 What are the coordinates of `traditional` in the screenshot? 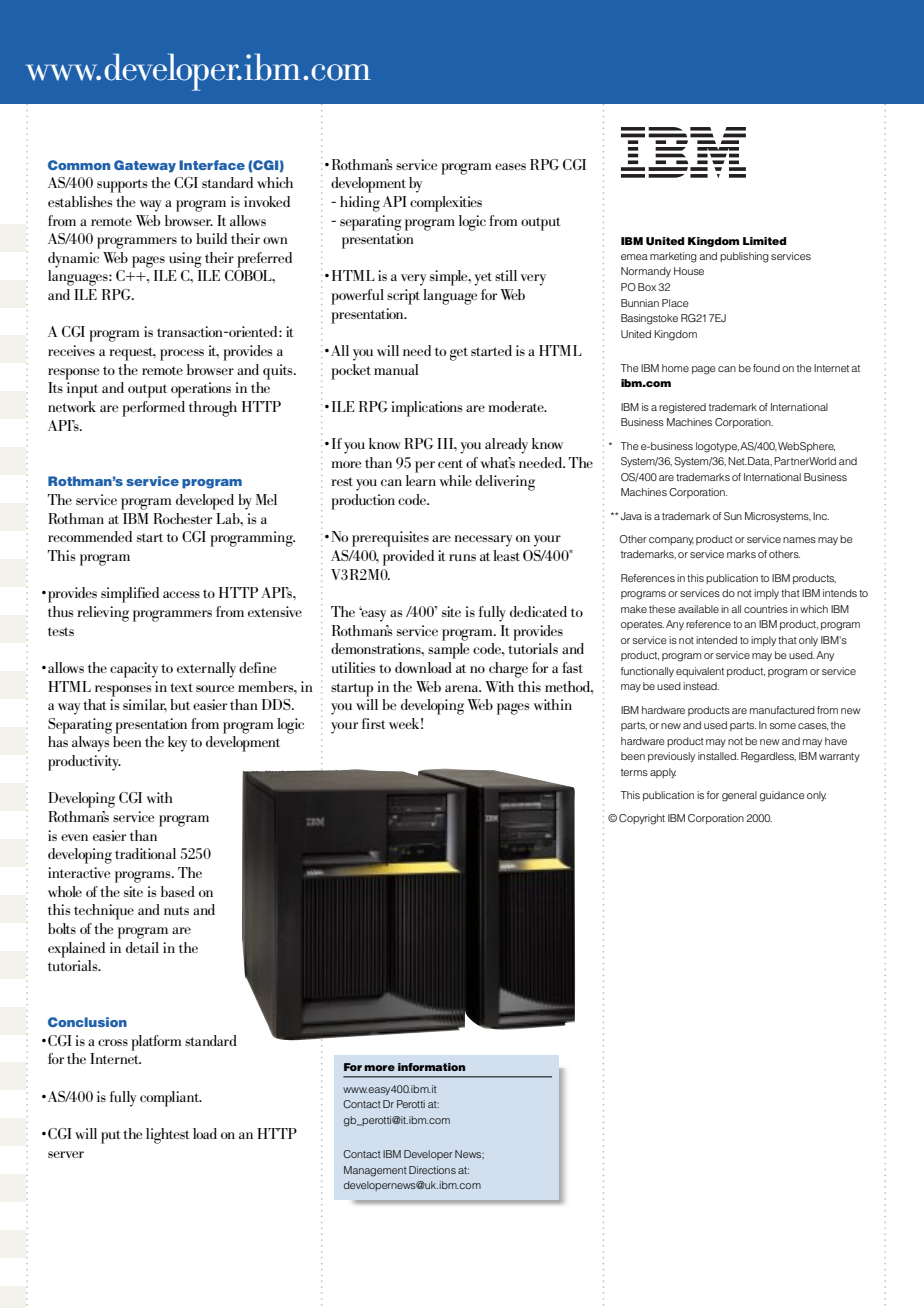 It's located at (145, 853).
